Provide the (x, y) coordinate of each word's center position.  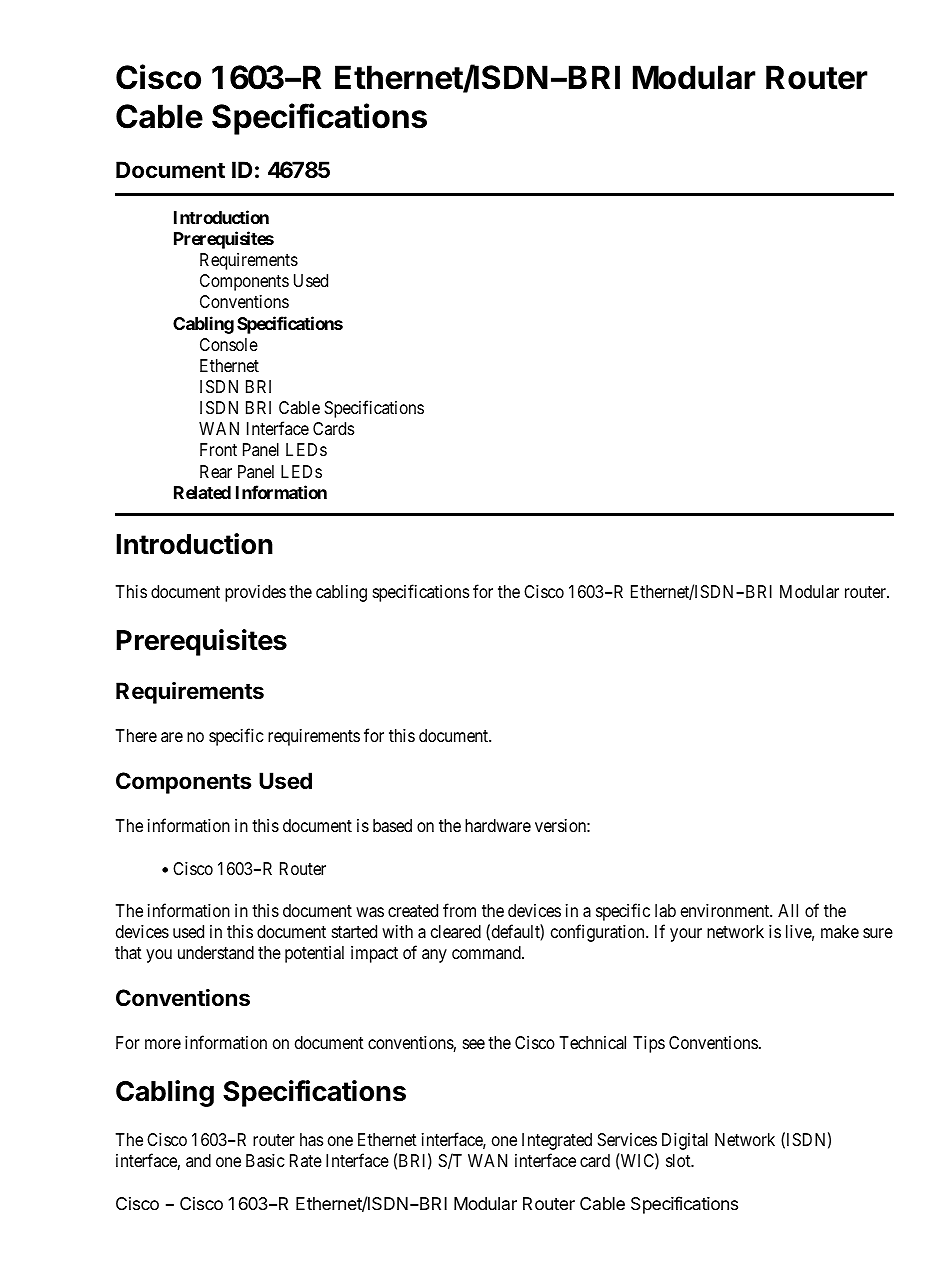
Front (218, 449)
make (840, 931)
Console (229, 344)
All (788, 910)
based (392, 826)
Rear (216, 472)
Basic (265, 1161)
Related (202, 492)
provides (255, 593)
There (136, 735)
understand (216, 952)
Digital (685, 1141)
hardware (498, 825)
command (487, 952)
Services (627, 1139)
